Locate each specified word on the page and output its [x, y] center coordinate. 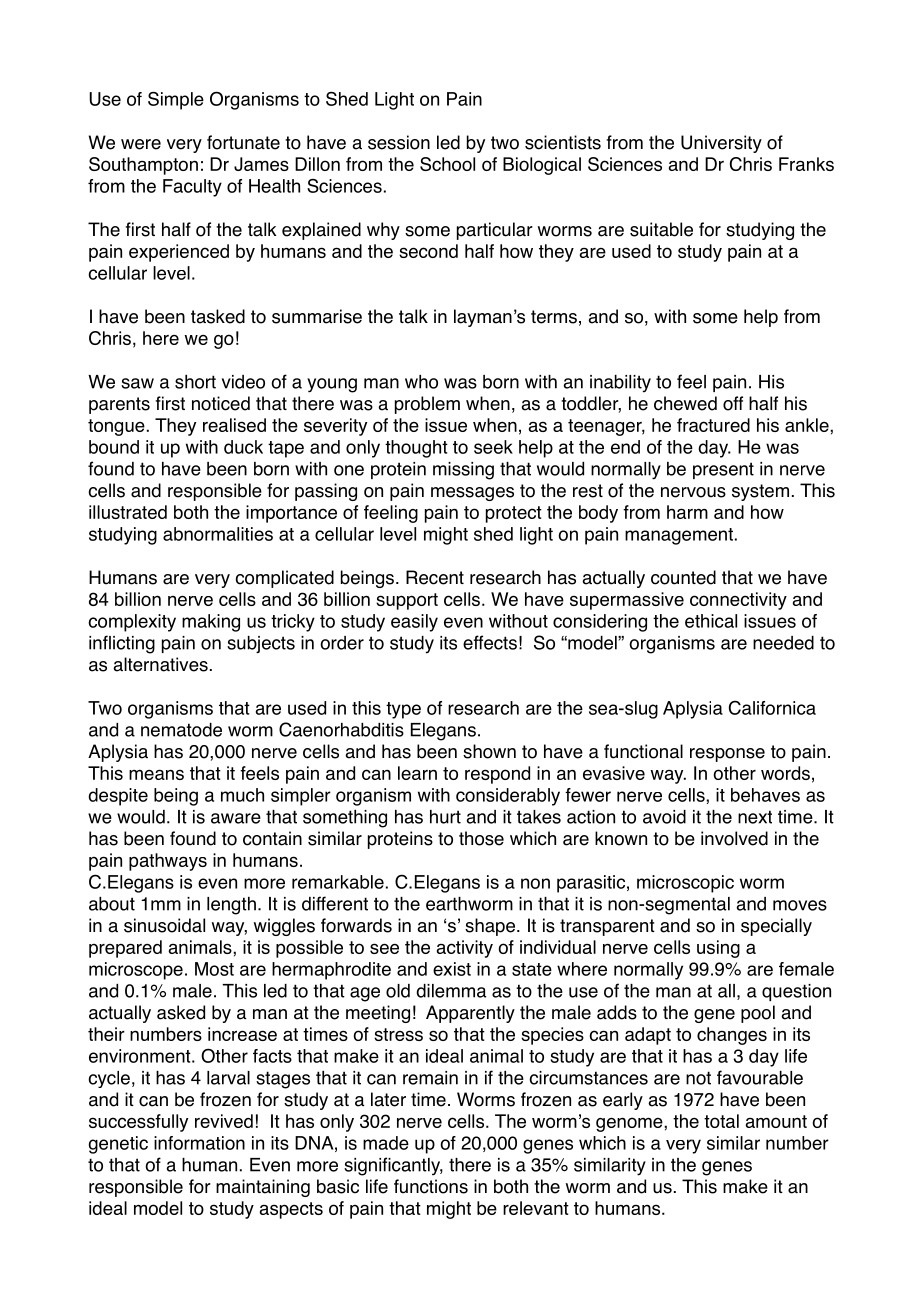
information [199, 1143]
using [718, 949]
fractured [713, 425]
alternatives [160, 664]
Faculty [192, 188]
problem [427, 405]
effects [490, 642]
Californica [772, 707]
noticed [221, 403]
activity [465, 949]
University [721, 144]
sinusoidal [164, 925]
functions [431, 1186]
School [447, 164]
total [721, 1121]
